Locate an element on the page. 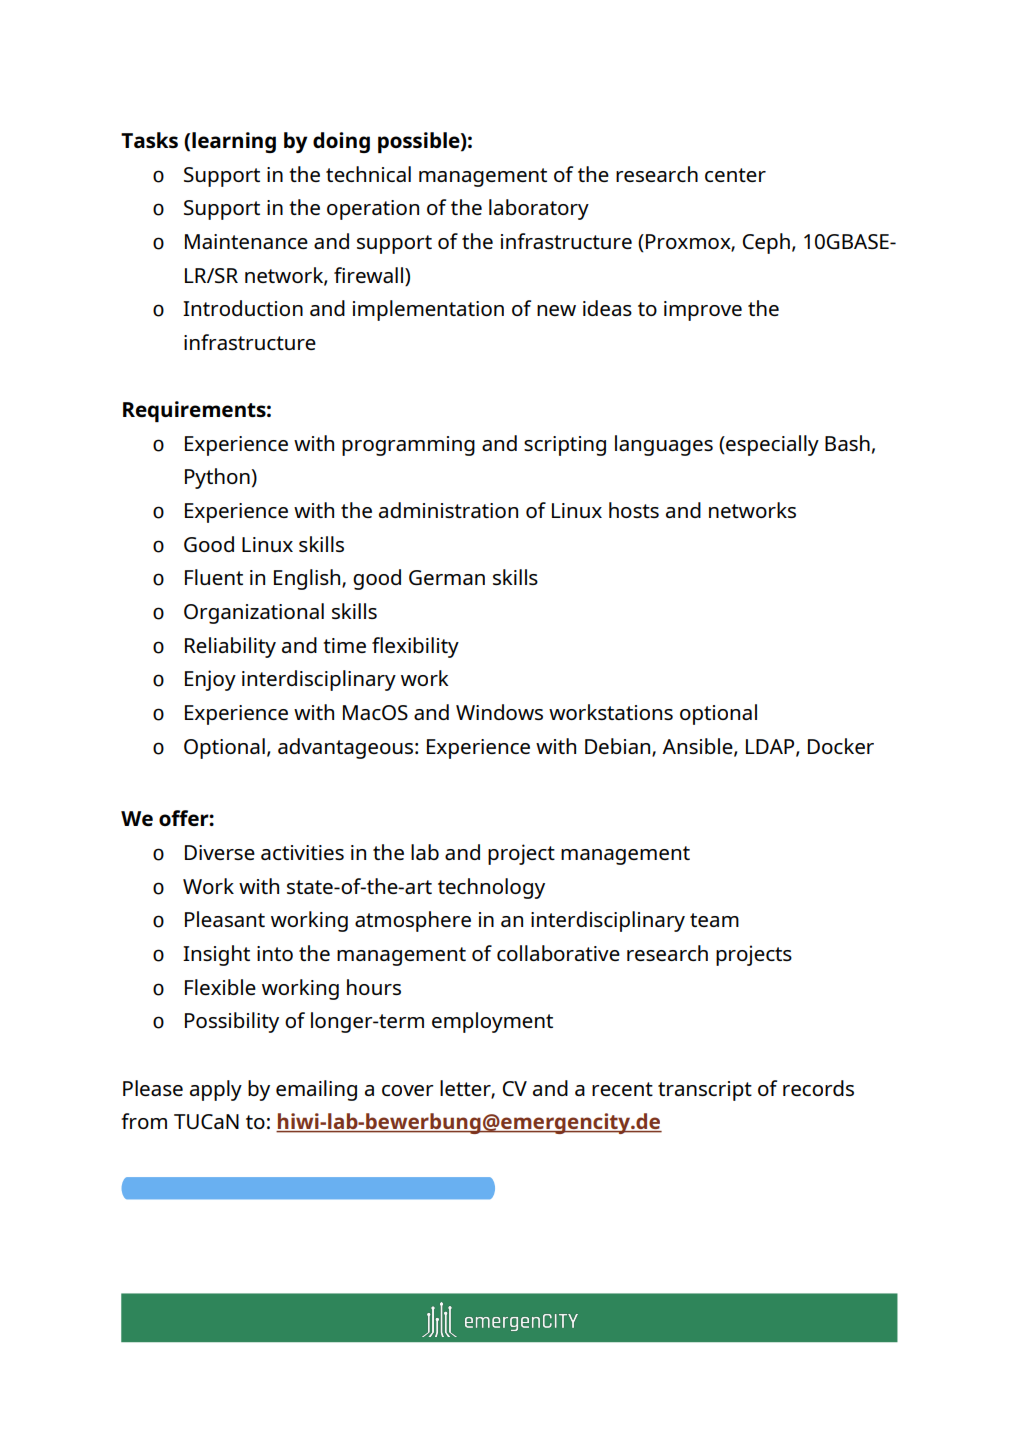 This page has height=1439, width=1019. Python is located at coordinates (217, 478).
